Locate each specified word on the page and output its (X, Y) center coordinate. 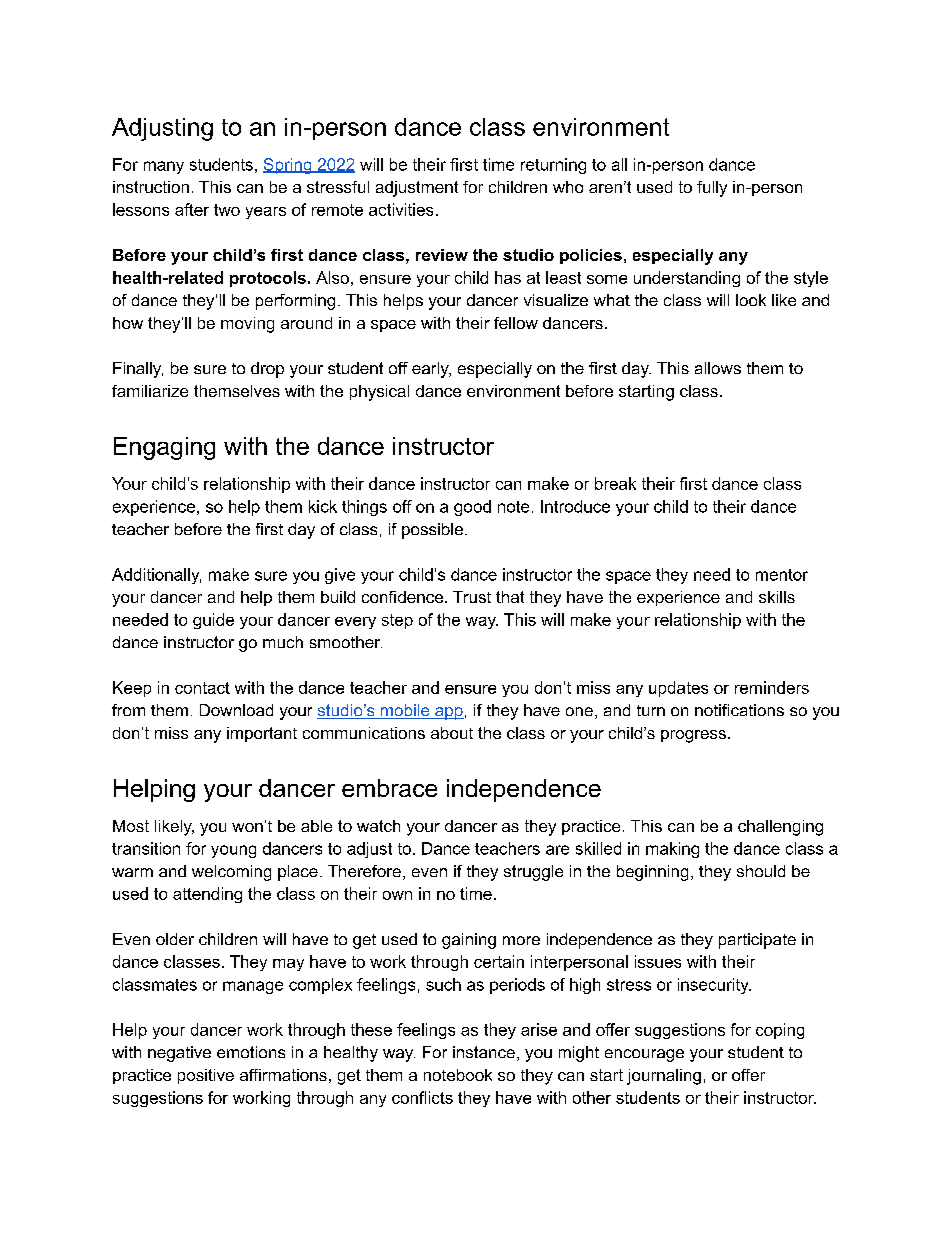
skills (777, 597)
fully (712, 189)
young (233, 851)
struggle (533, 873)
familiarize (150, 391)
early (431, 370)
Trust (472, 597)
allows (718, 368)
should (761, 871)
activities (401, 209)
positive (206, 1076)
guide (213, 621)
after (192, 209)
